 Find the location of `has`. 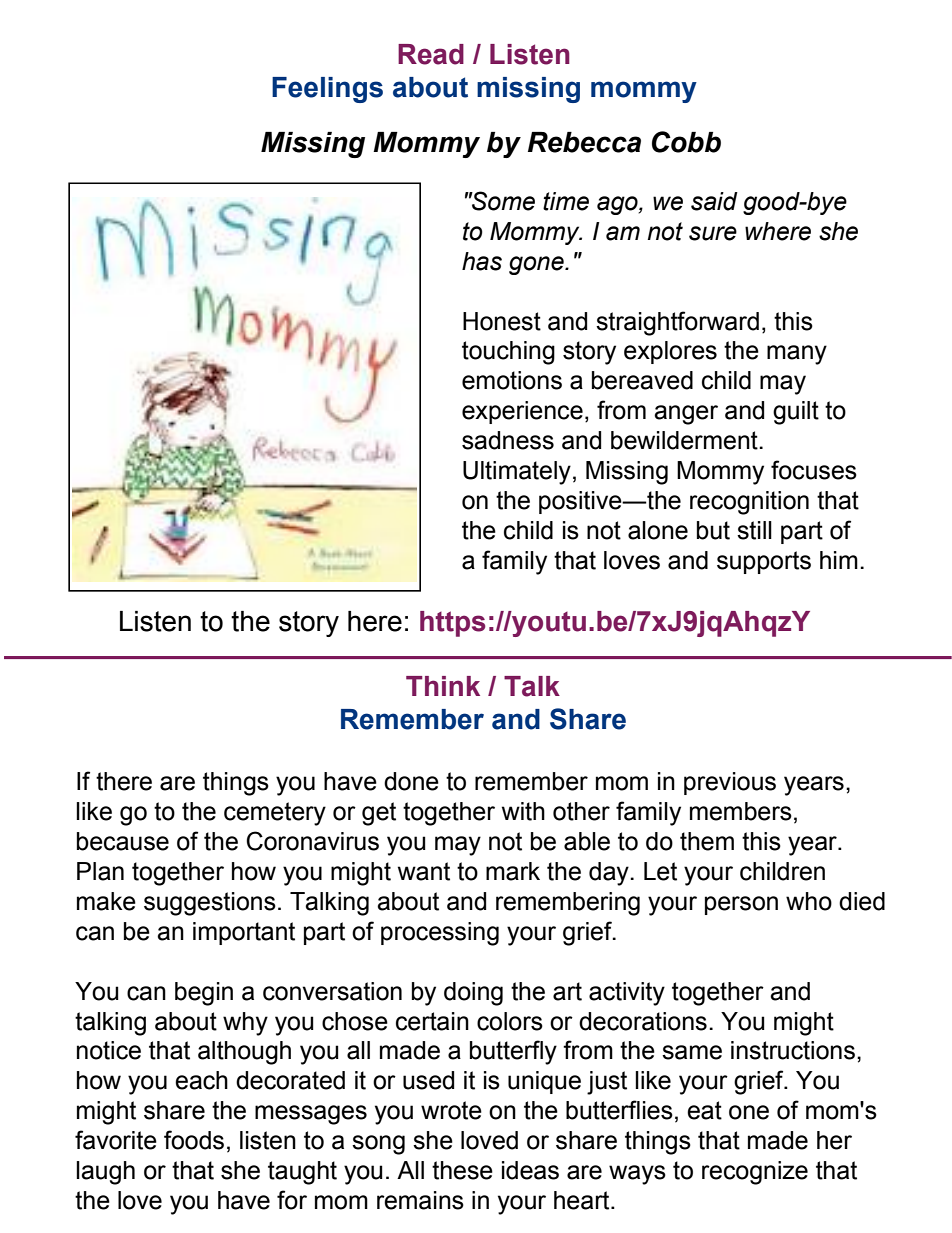

has is located at coordinates (482, 261).
